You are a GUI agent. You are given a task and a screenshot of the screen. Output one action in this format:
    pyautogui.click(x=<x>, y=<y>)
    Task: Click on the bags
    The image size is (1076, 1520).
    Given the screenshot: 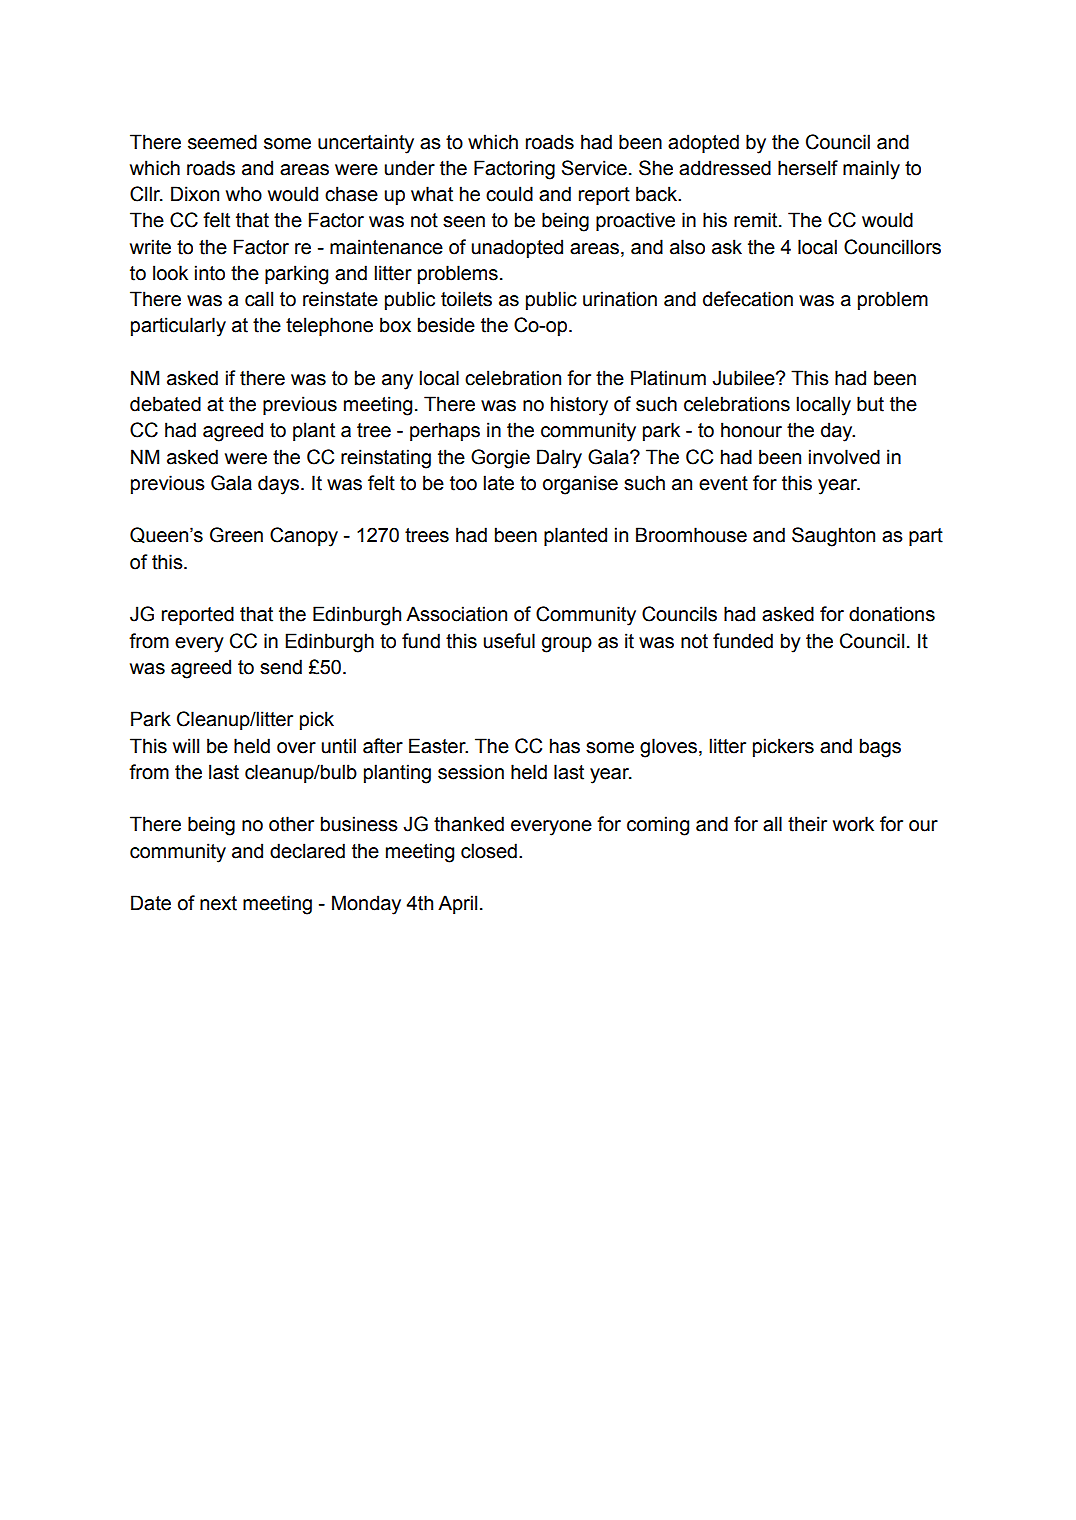 What is the action you would take?
    pyautogui.click(x=880, y=748)
